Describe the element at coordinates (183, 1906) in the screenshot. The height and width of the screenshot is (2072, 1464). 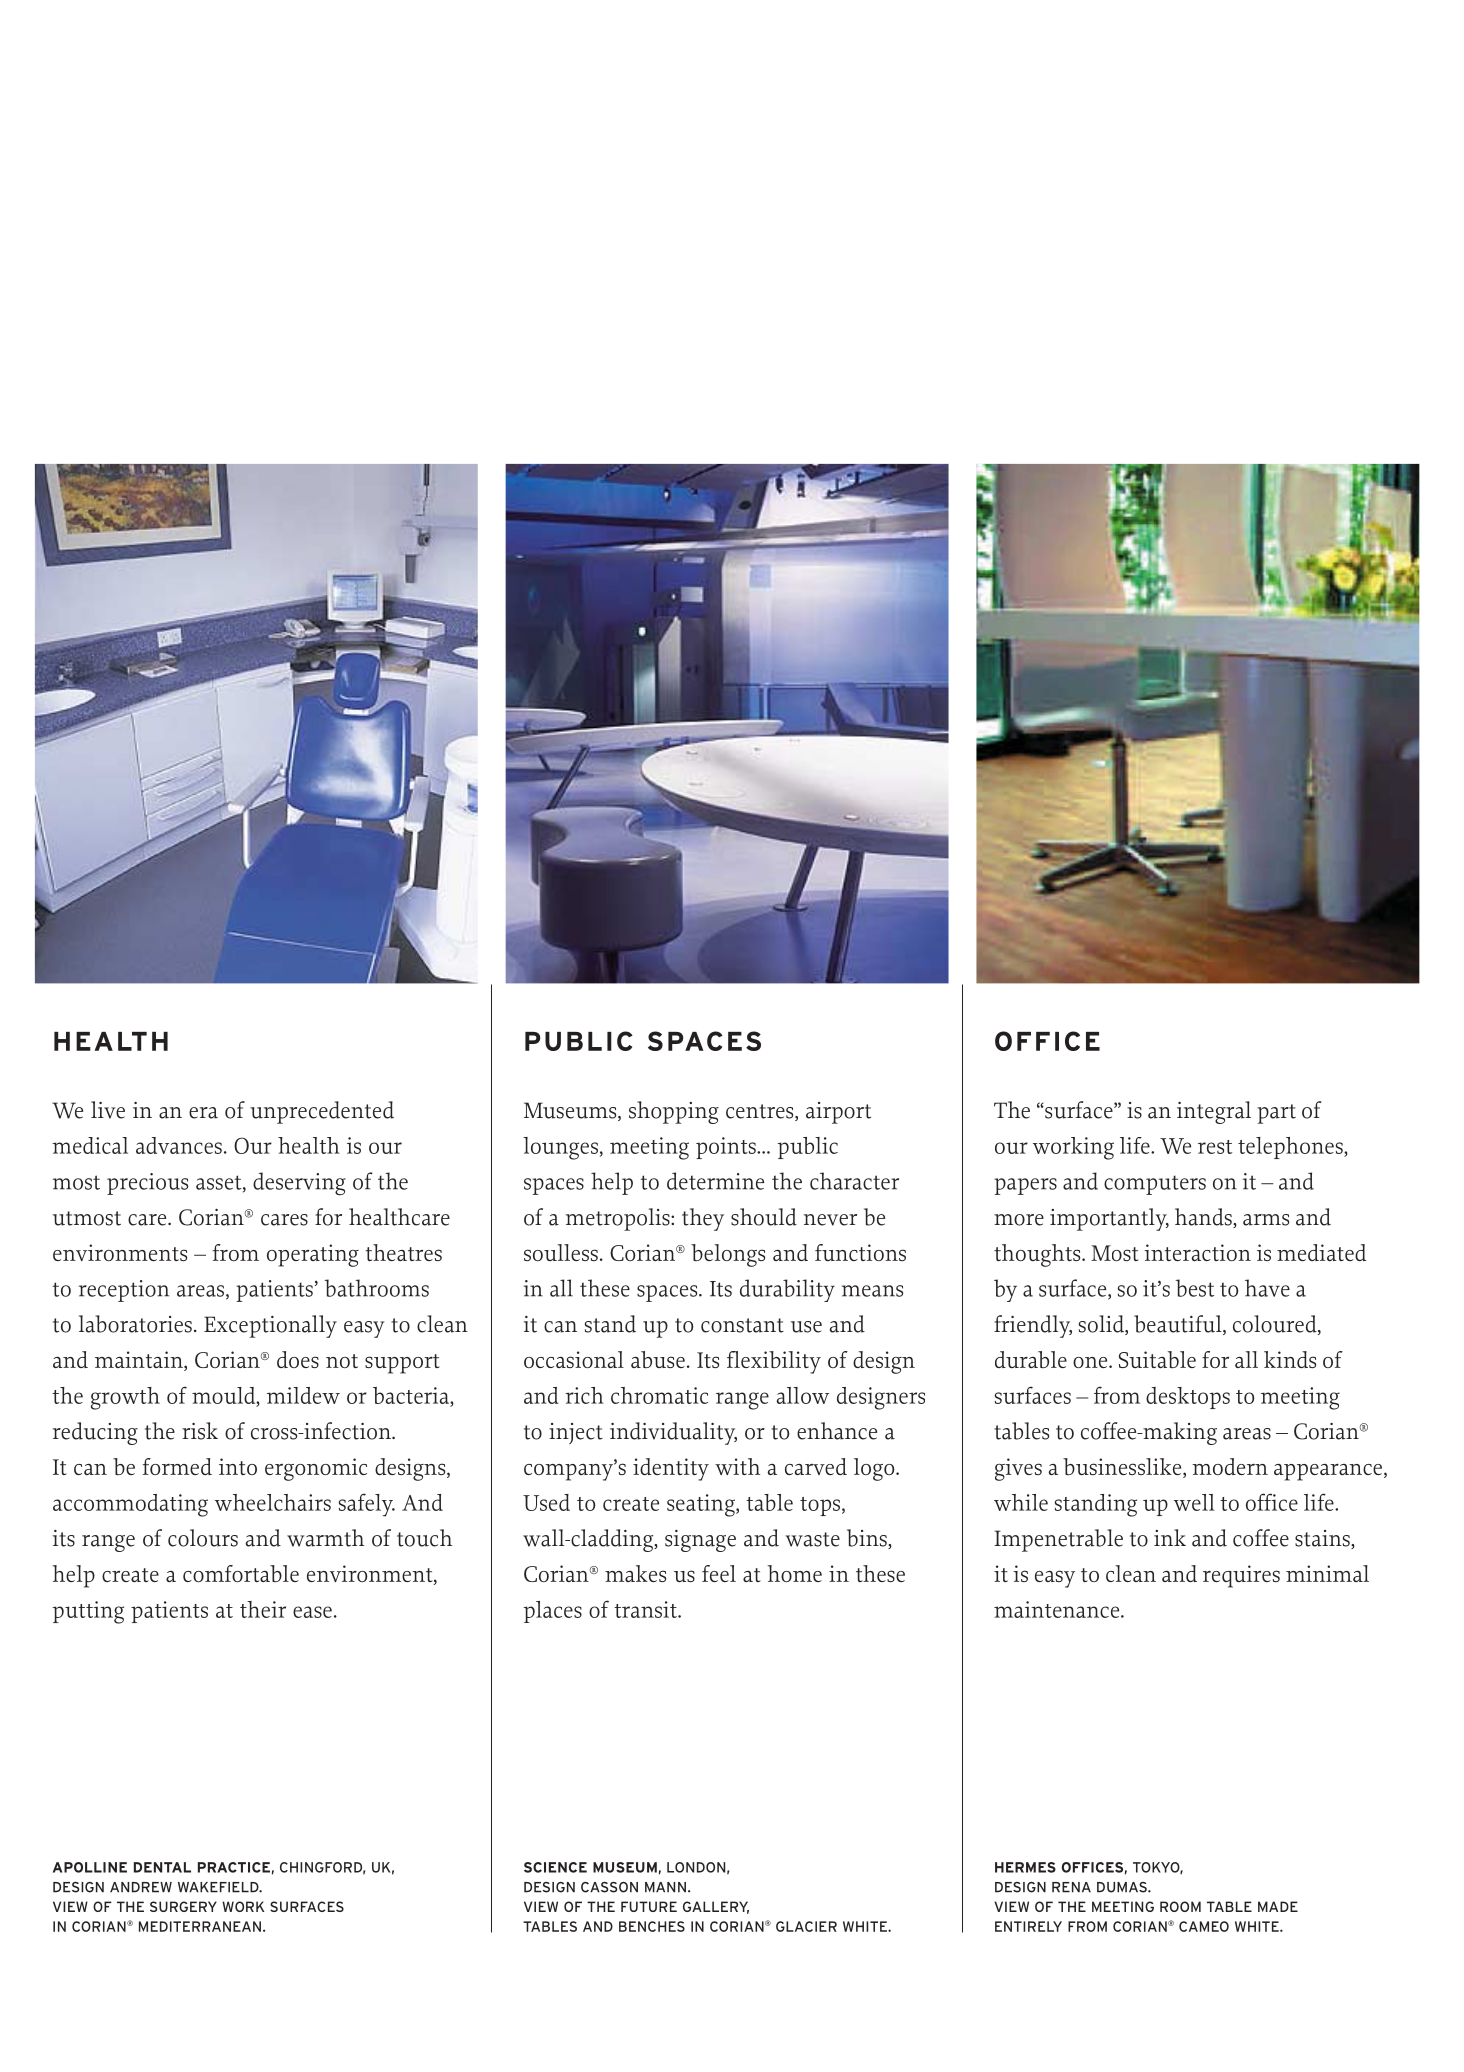
I see `SURGERY` at that location.
